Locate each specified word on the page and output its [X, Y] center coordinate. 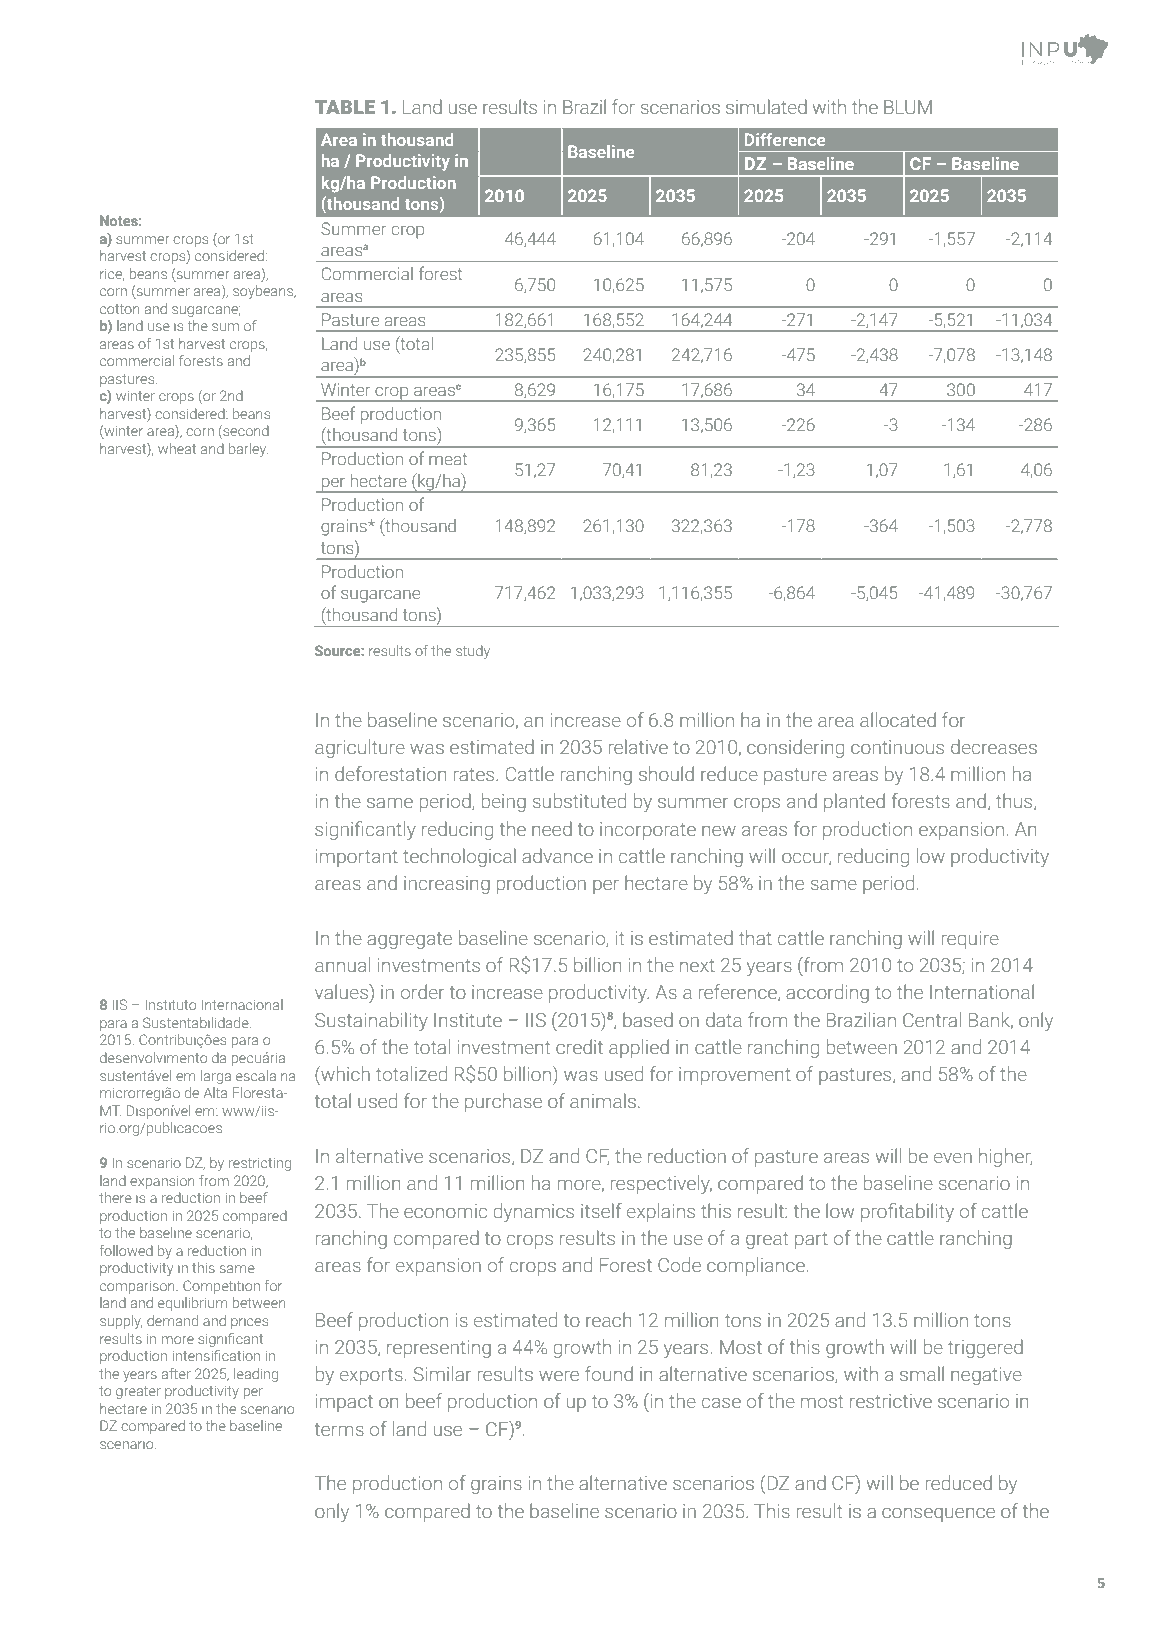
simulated [766, 106]
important [357, 858]
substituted [579, 800]
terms [339, 1429]
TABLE [345, 107]
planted [854, 802]
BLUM [908, 107]
